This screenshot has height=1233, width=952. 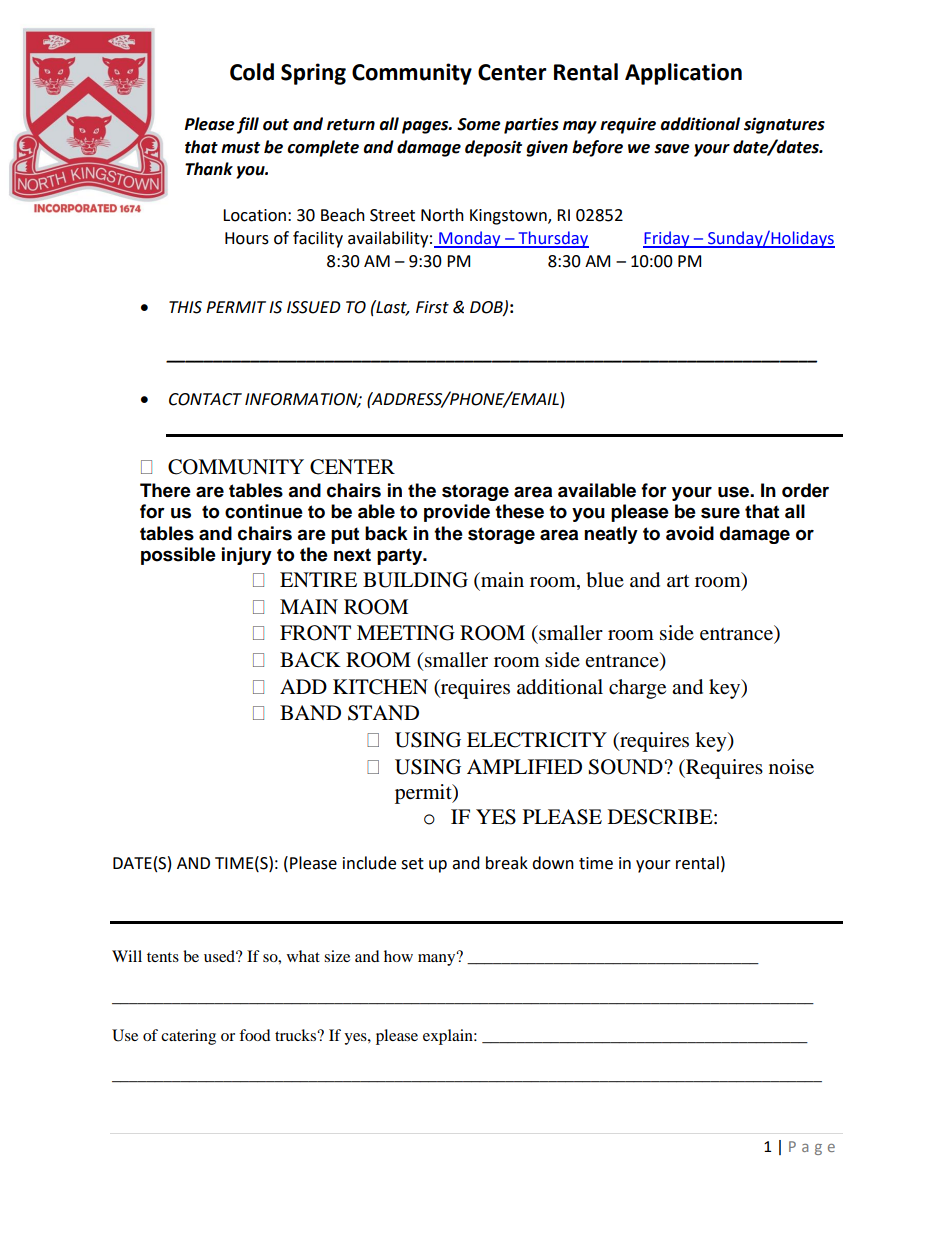 What do you see at coordinates (310, 712) in the screenshot?
I see `BAND` at bounding box center [310, 712].
